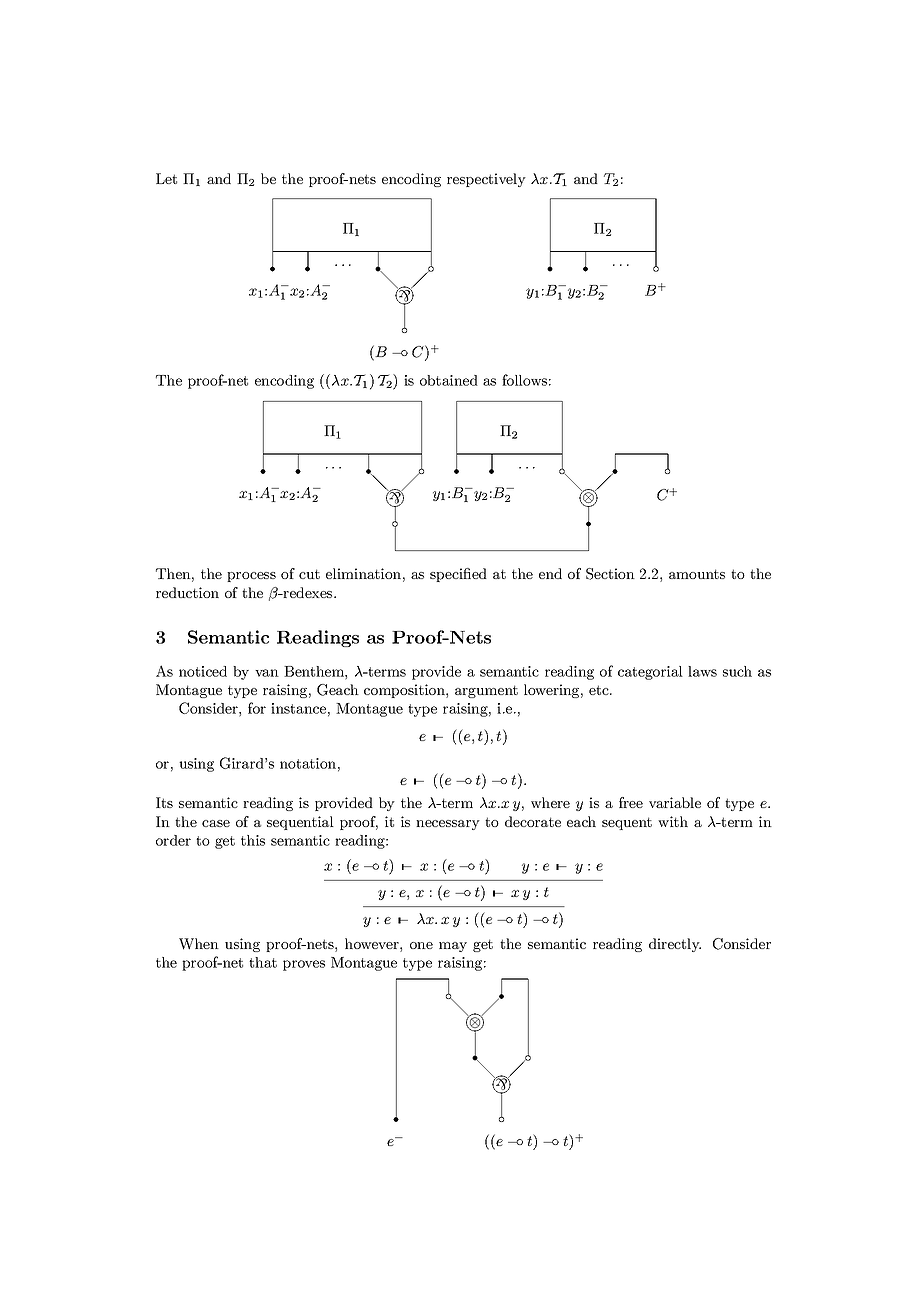 This page has width=924, height=1308. Describe the element at coordinates (199, 944) in the page. I see `When` at that location.
